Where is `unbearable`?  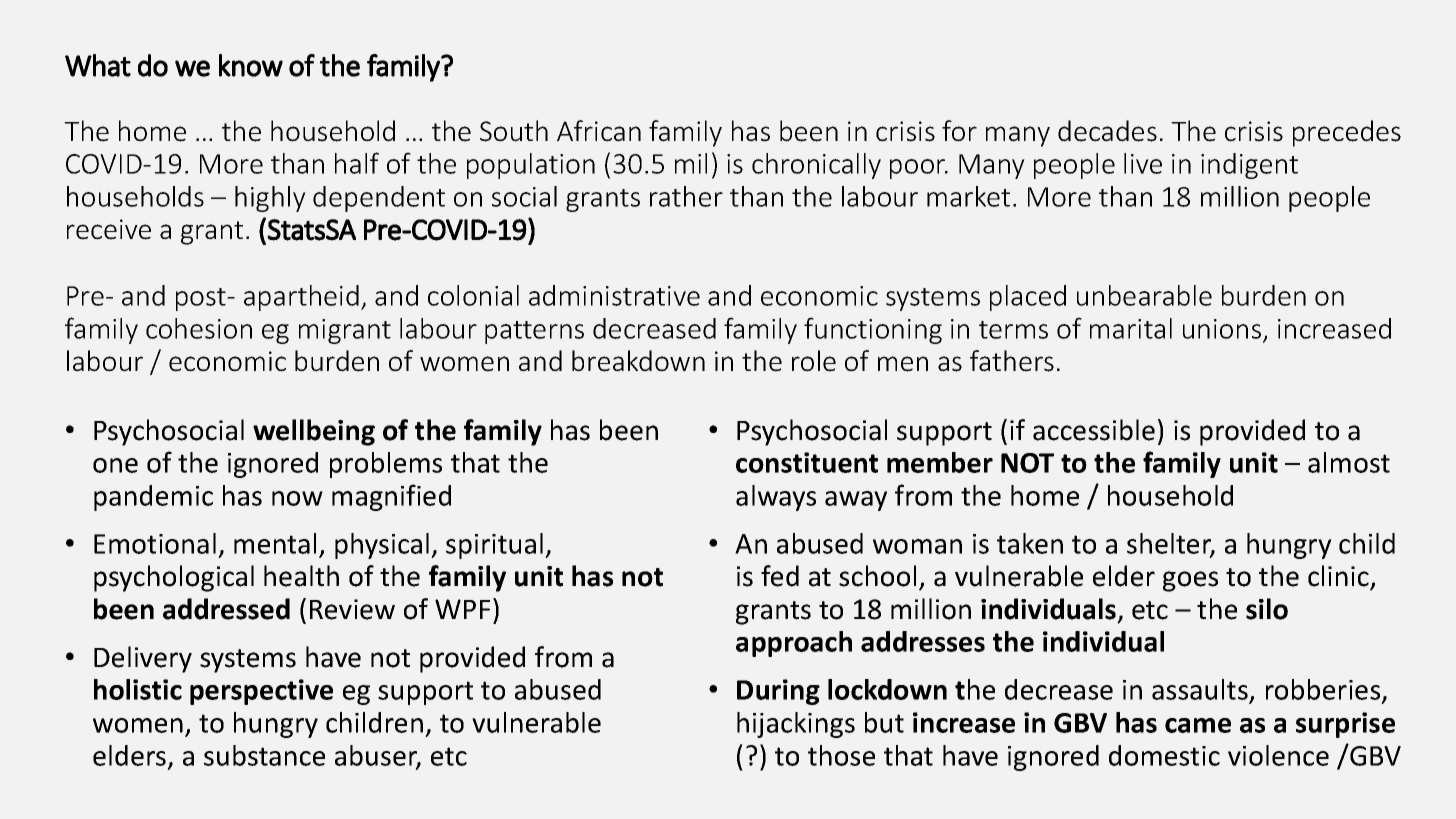
unbearable is located at coordinates (1144, 295).
